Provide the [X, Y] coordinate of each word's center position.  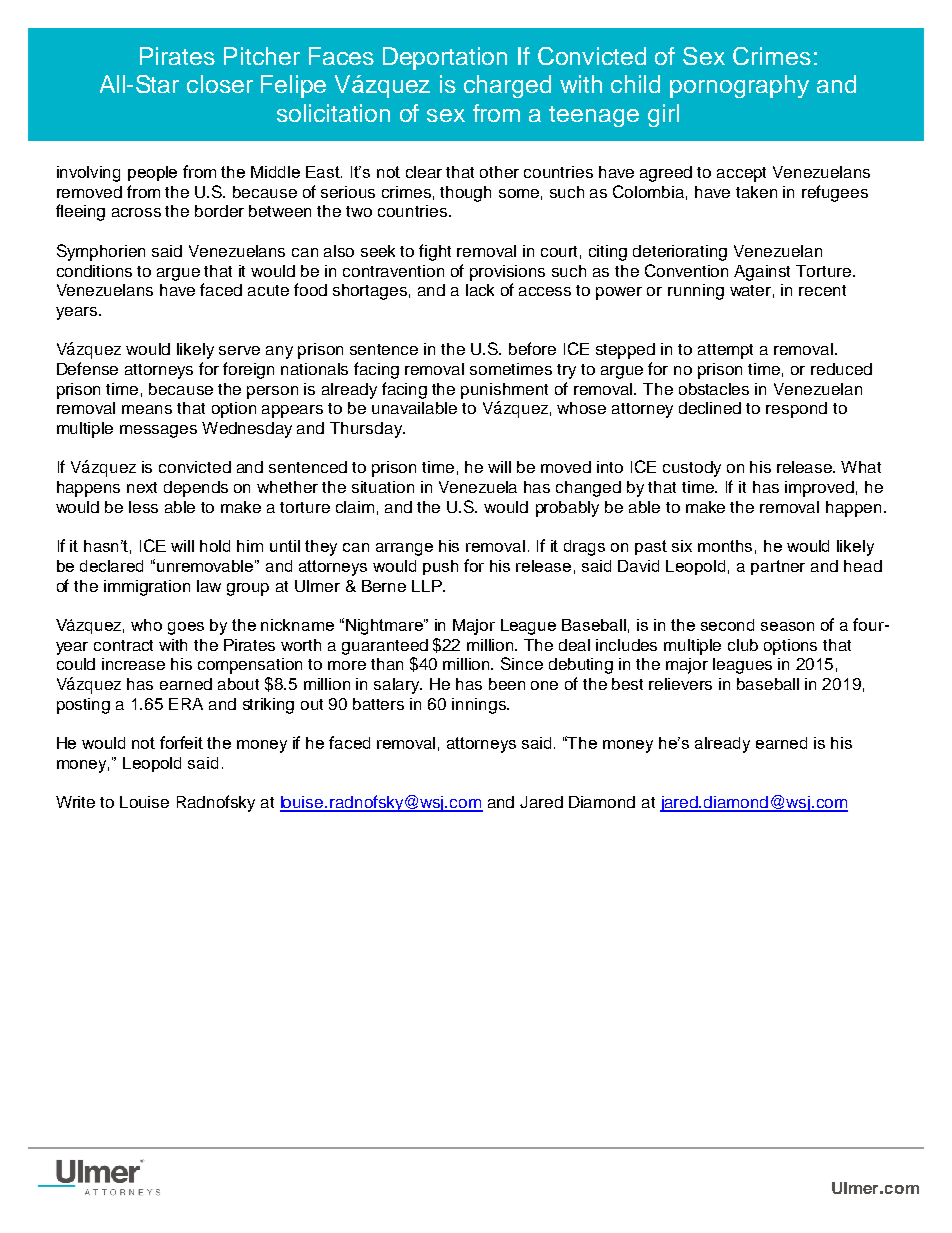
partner [778, 567]
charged [507, 86]
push [440, 567]
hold [215, 546]
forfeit [181, 742]
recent [822, 290]
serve [239, 350]
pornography [739, 86]
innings [480, 706]
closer [220, 84]
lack [480, 290]
